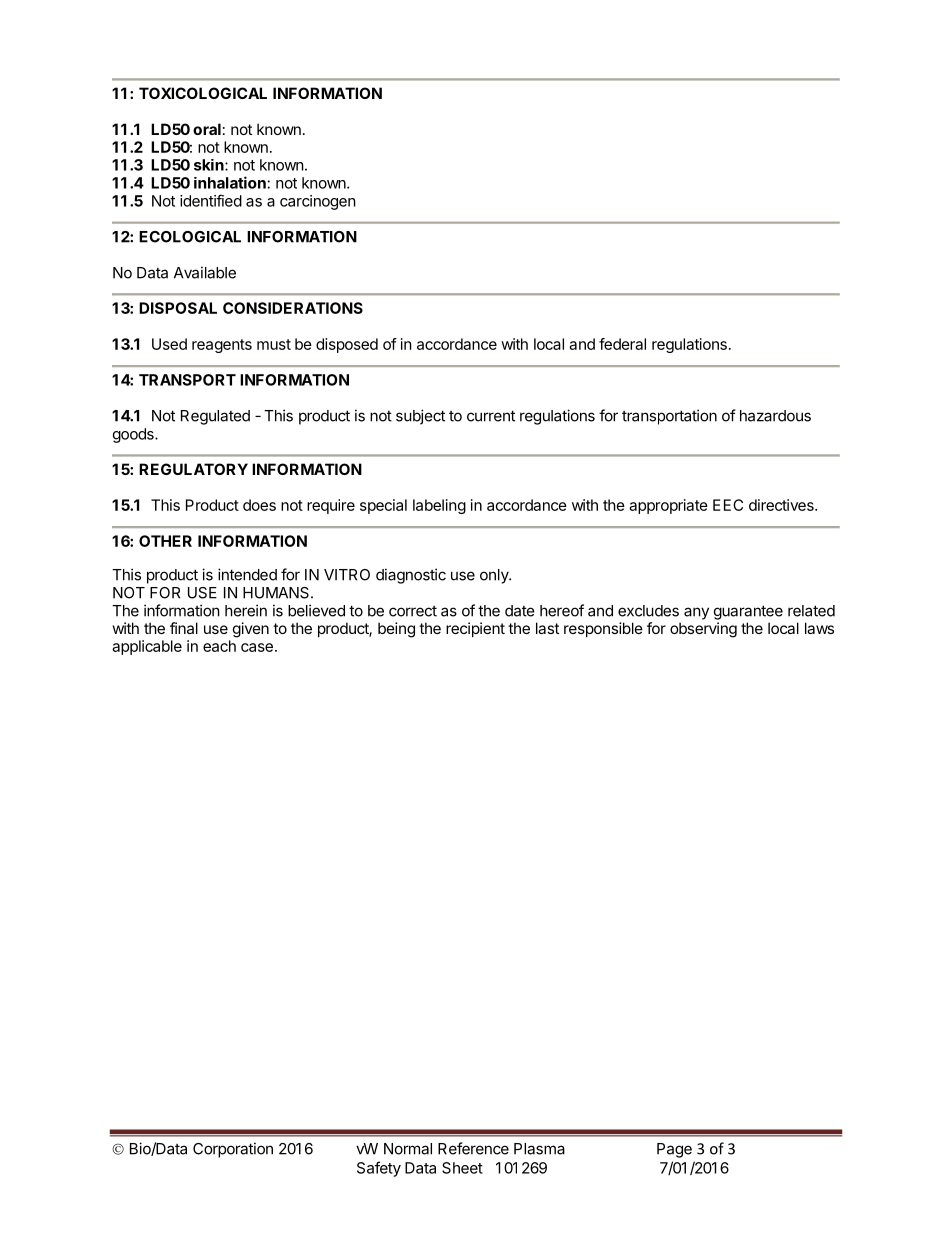 This screenshot has width=952, height=1233. I want to click on REGULATORY, so click(193, 469).
